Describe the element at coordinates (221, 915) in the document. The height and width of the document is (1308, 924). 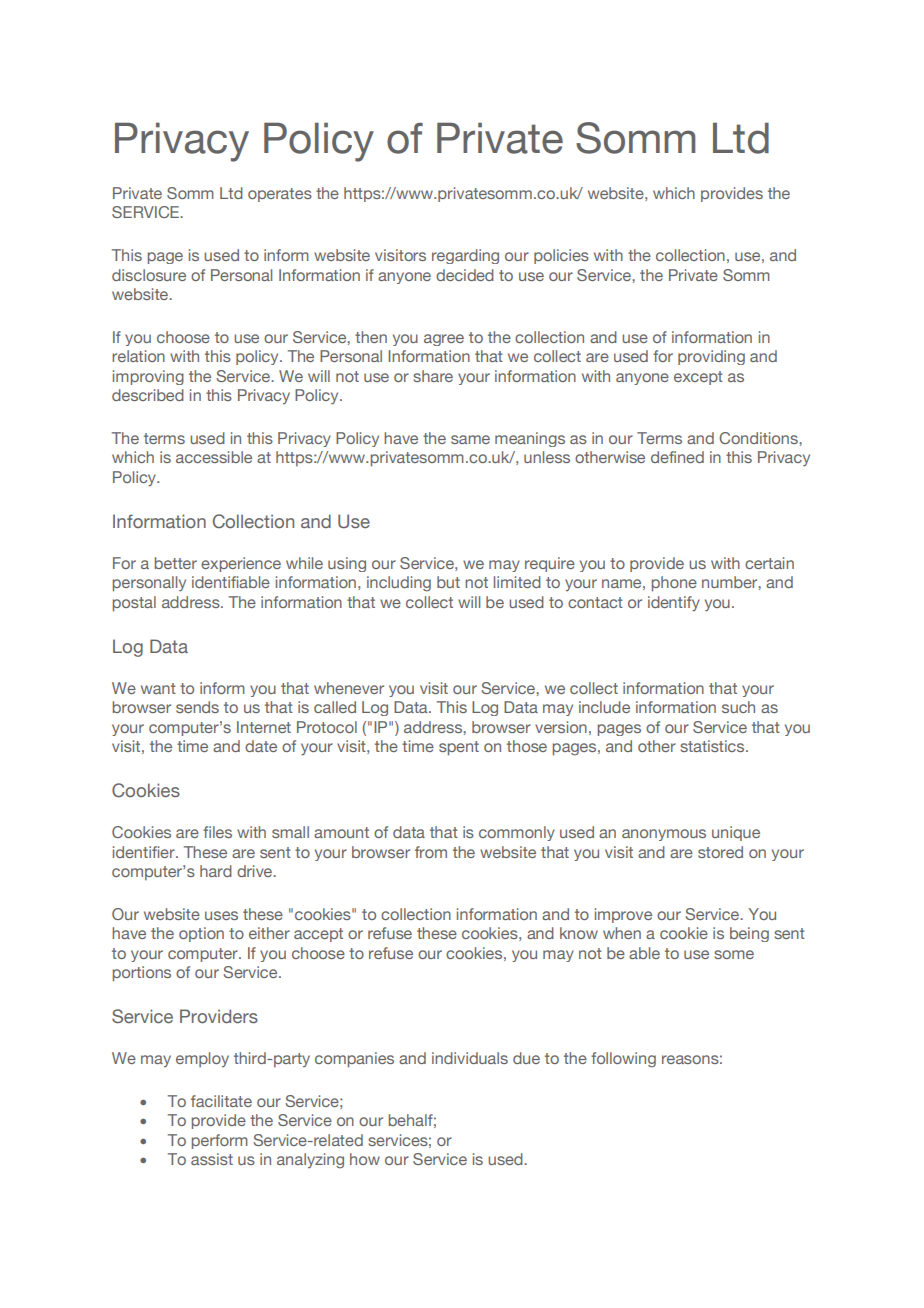
I see `uses` at that location.
